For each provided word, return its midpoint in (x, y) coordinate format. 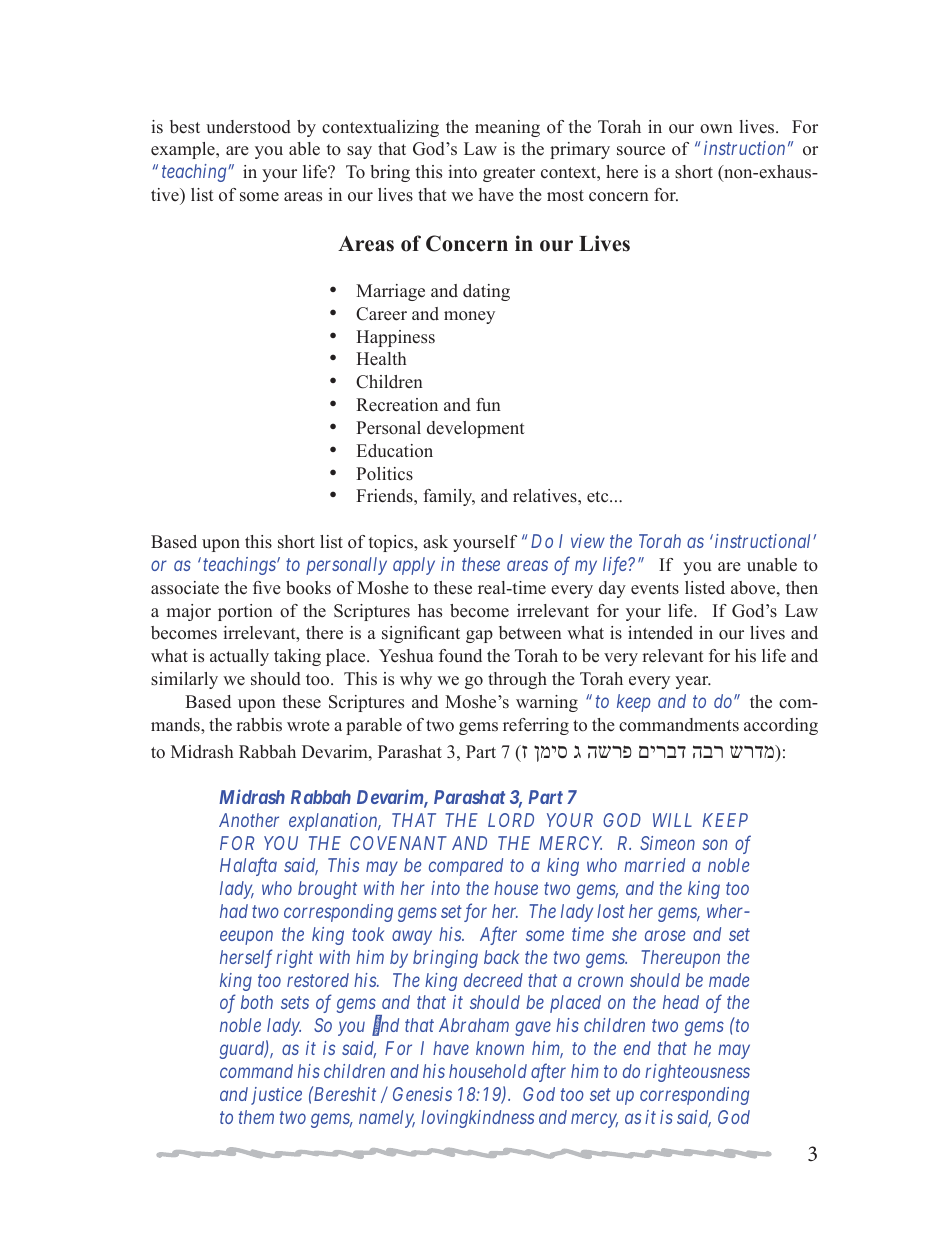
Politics (384, 474)
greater (509, 174)
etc (599, 497)
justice (276, 1096)
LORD (511, 820)
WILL (672, 820)
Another (249, 820)
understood (248, 127)
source (641, 151)
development (476, 429)
